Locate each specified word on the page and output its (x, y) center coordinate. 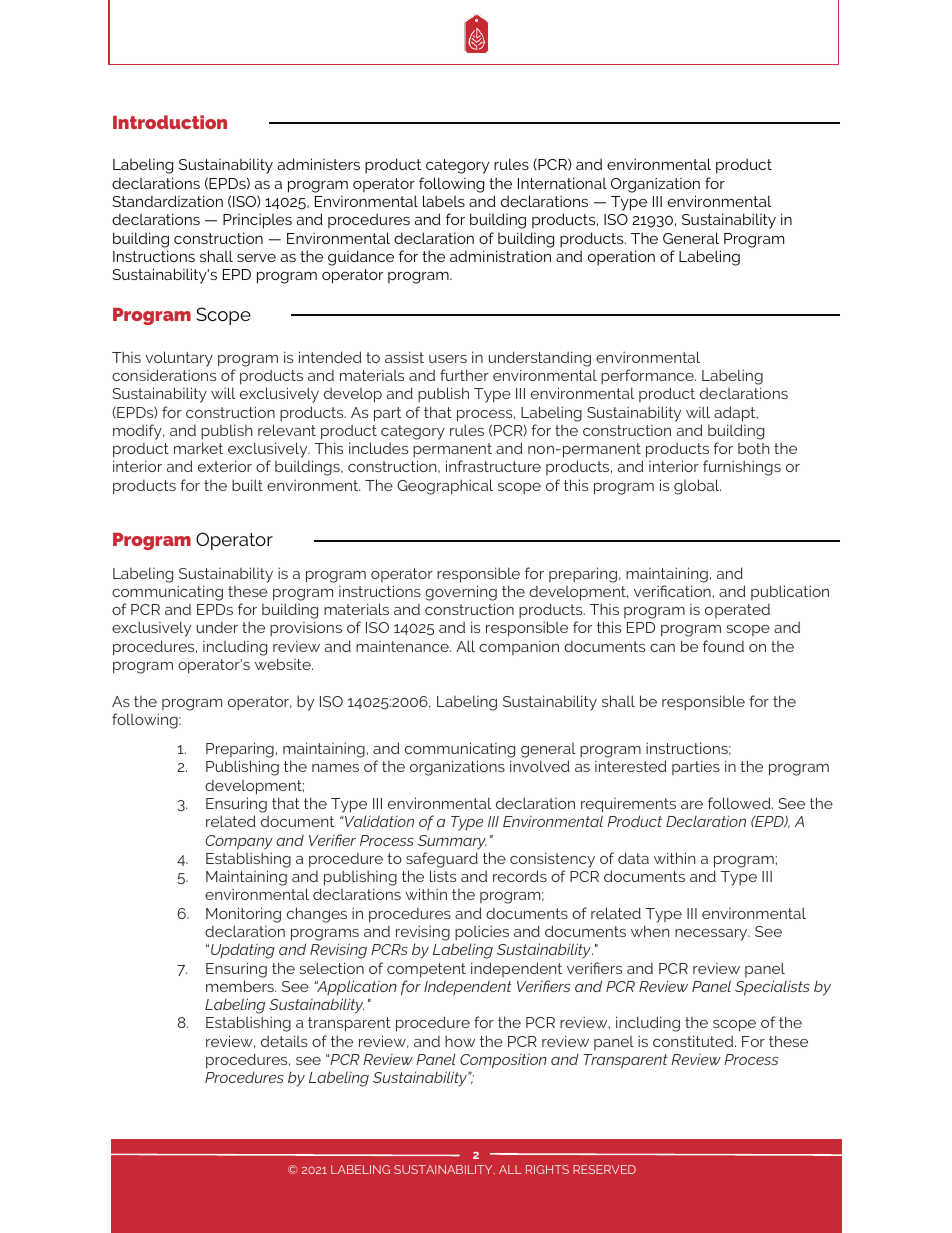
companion (519, 648)
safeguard (442, 860)
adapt (736, 414)
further (464, 375)
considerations (164, 375)
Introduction (170, 122)
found (723, 646)
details (284, 1041)
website (284, 664)
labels (444, 201)
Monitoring (243, 915)
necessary (712, 935)
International (562, 183)
